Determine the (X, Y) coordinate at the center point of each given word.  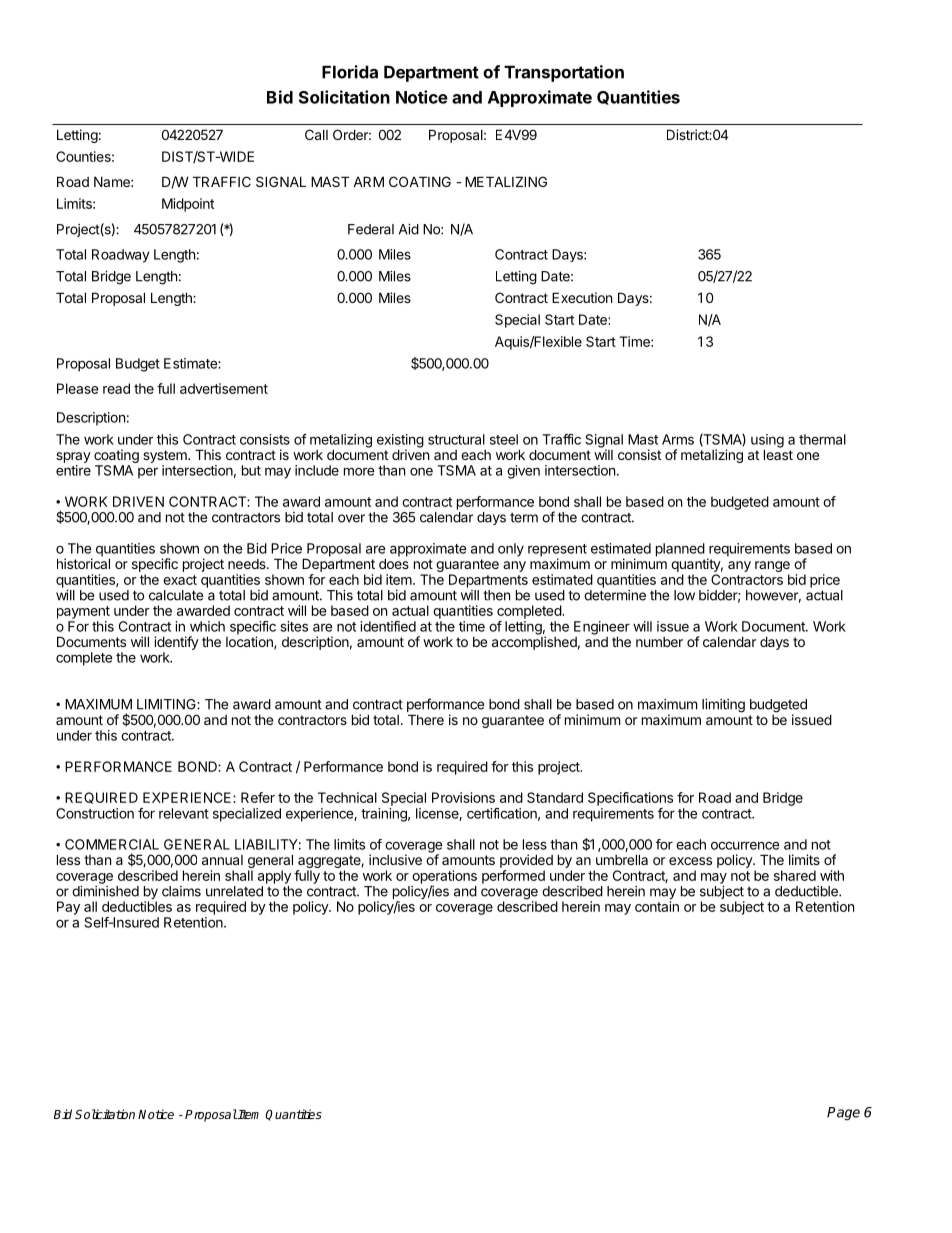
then (496, 595)
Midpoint (188, 205)
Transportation (564, 73)
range (772, 568)
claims (181, 891)
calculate (176, 595)
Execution (582, 297)
